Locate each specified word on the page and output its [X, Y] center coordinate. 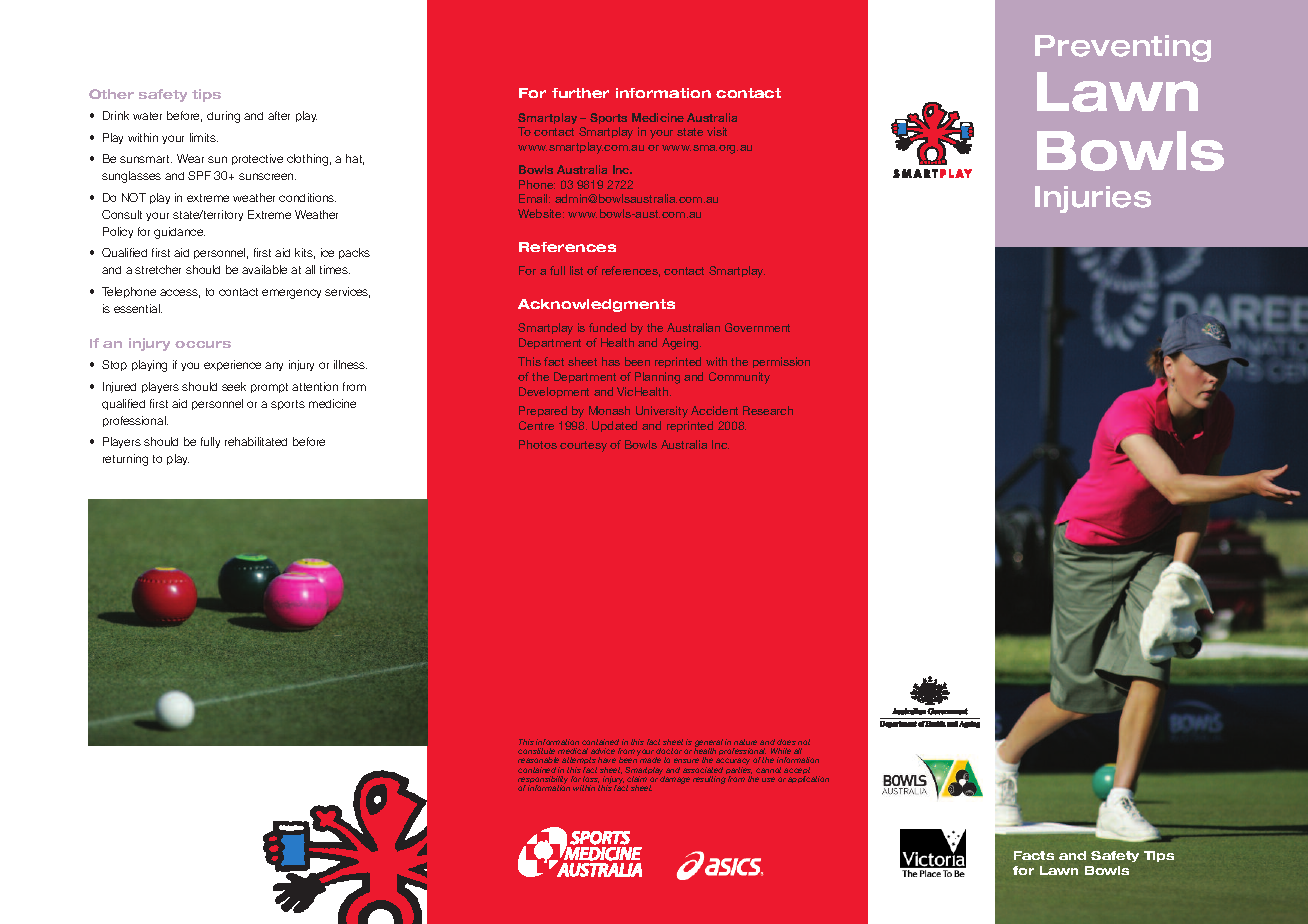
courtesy [583, 446]
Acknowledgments [596, 305]
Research [768, 410]
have [607, 760]
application [808, 779]
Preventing [1123, 48]
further [580, 93]
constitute [536, 751]
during [223, 117]
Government [757, 327]
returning [125, 460]
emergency [291, 294]
